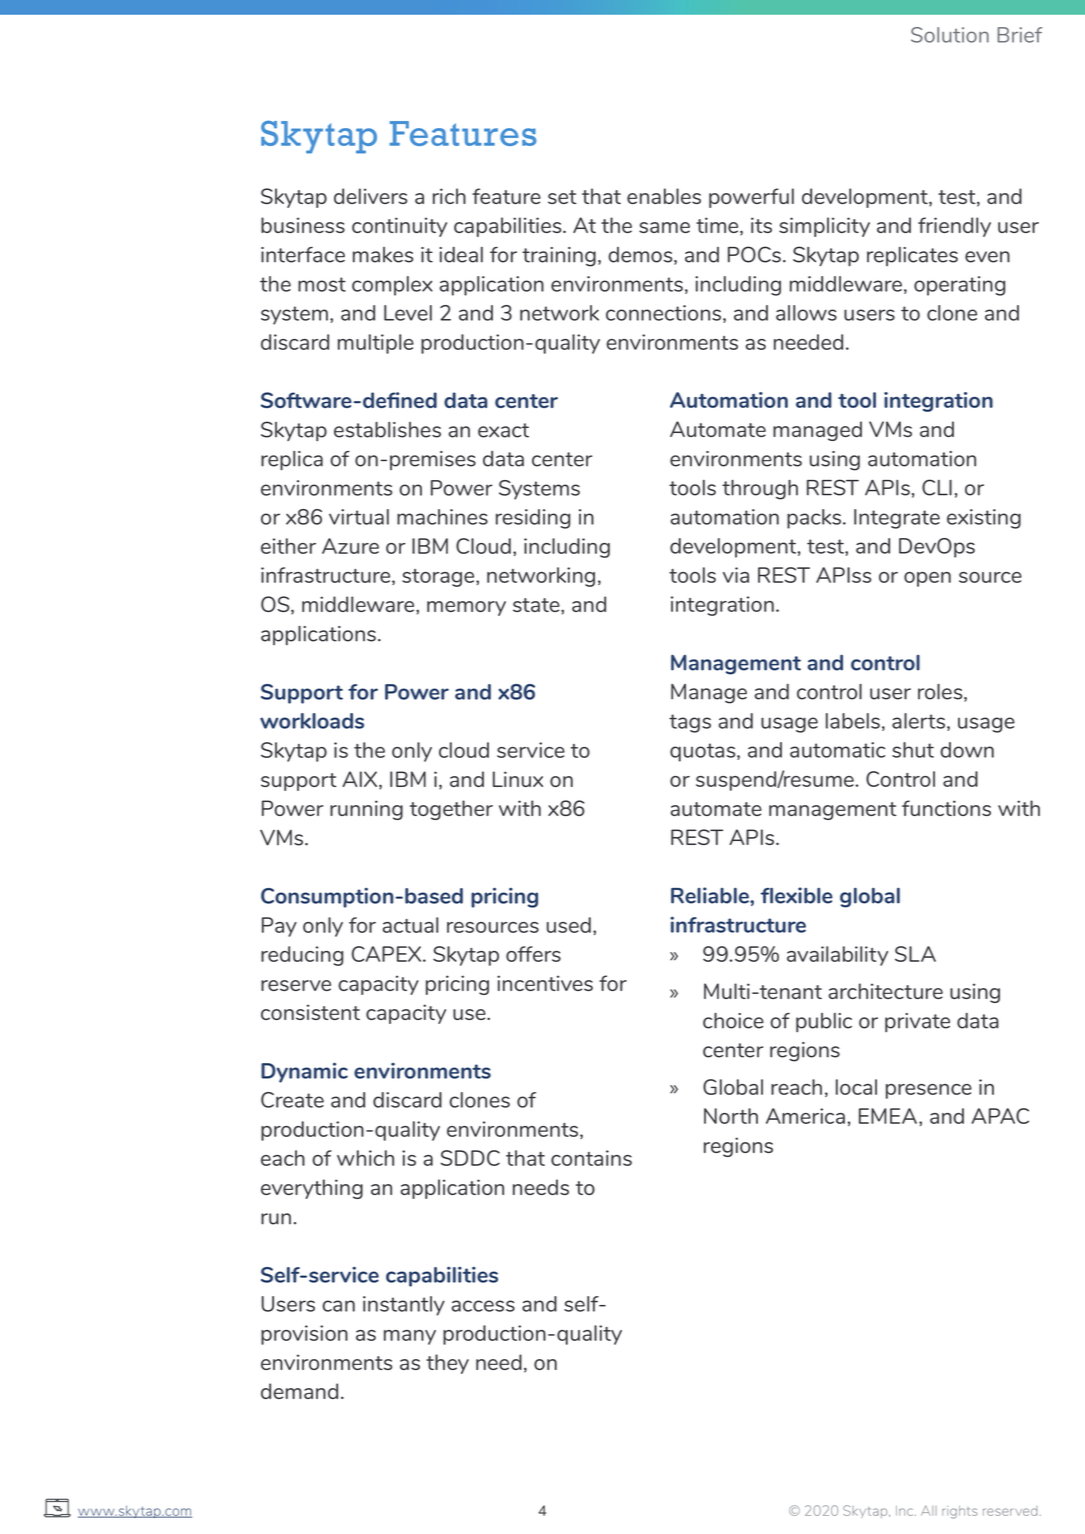 The width and height of the screenshot is (1085, 1534). I want to click on quotas, so click(704, 752).
